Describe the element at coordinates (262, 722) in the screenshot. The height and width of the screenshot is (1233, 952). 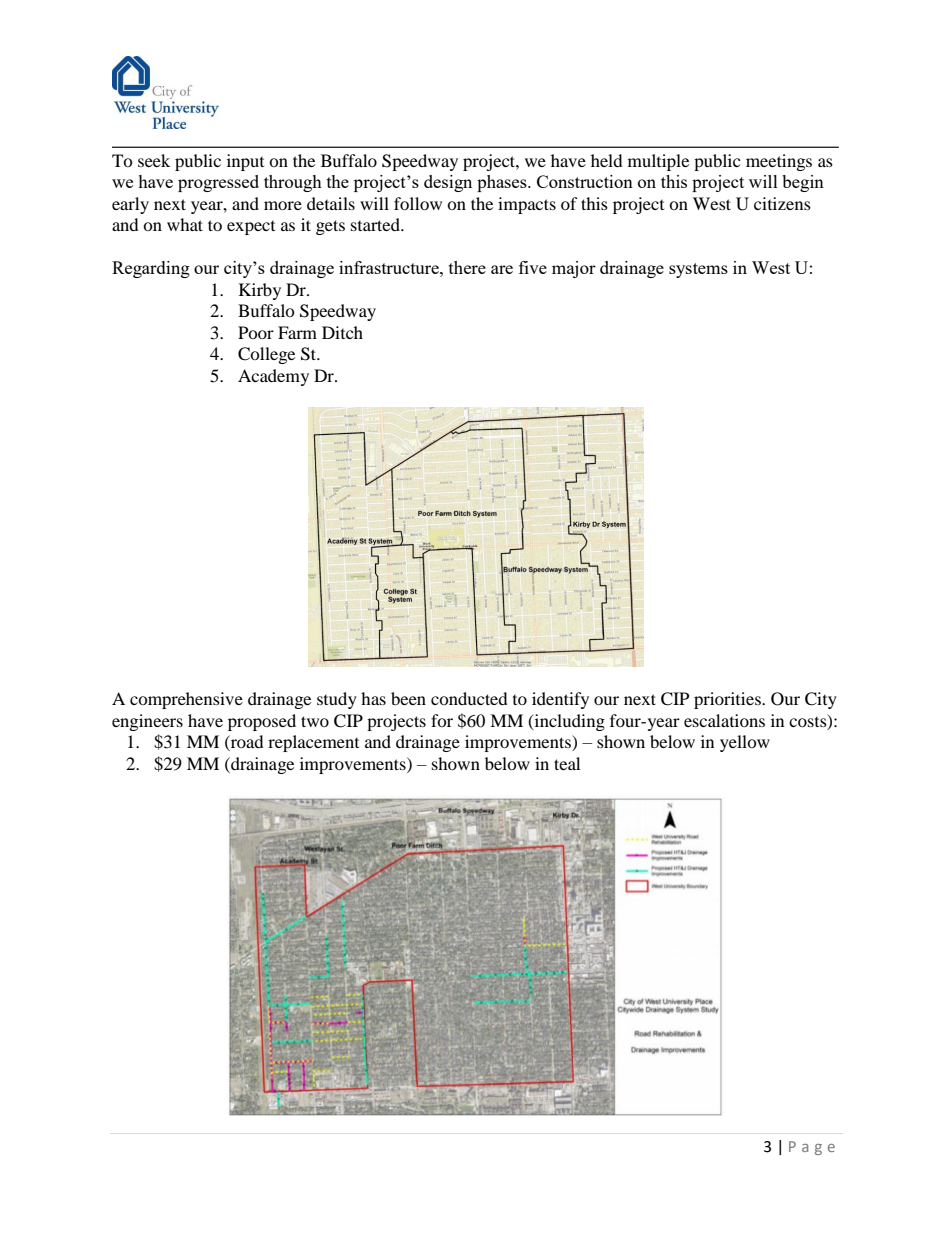
I see `proposed` at that location.
